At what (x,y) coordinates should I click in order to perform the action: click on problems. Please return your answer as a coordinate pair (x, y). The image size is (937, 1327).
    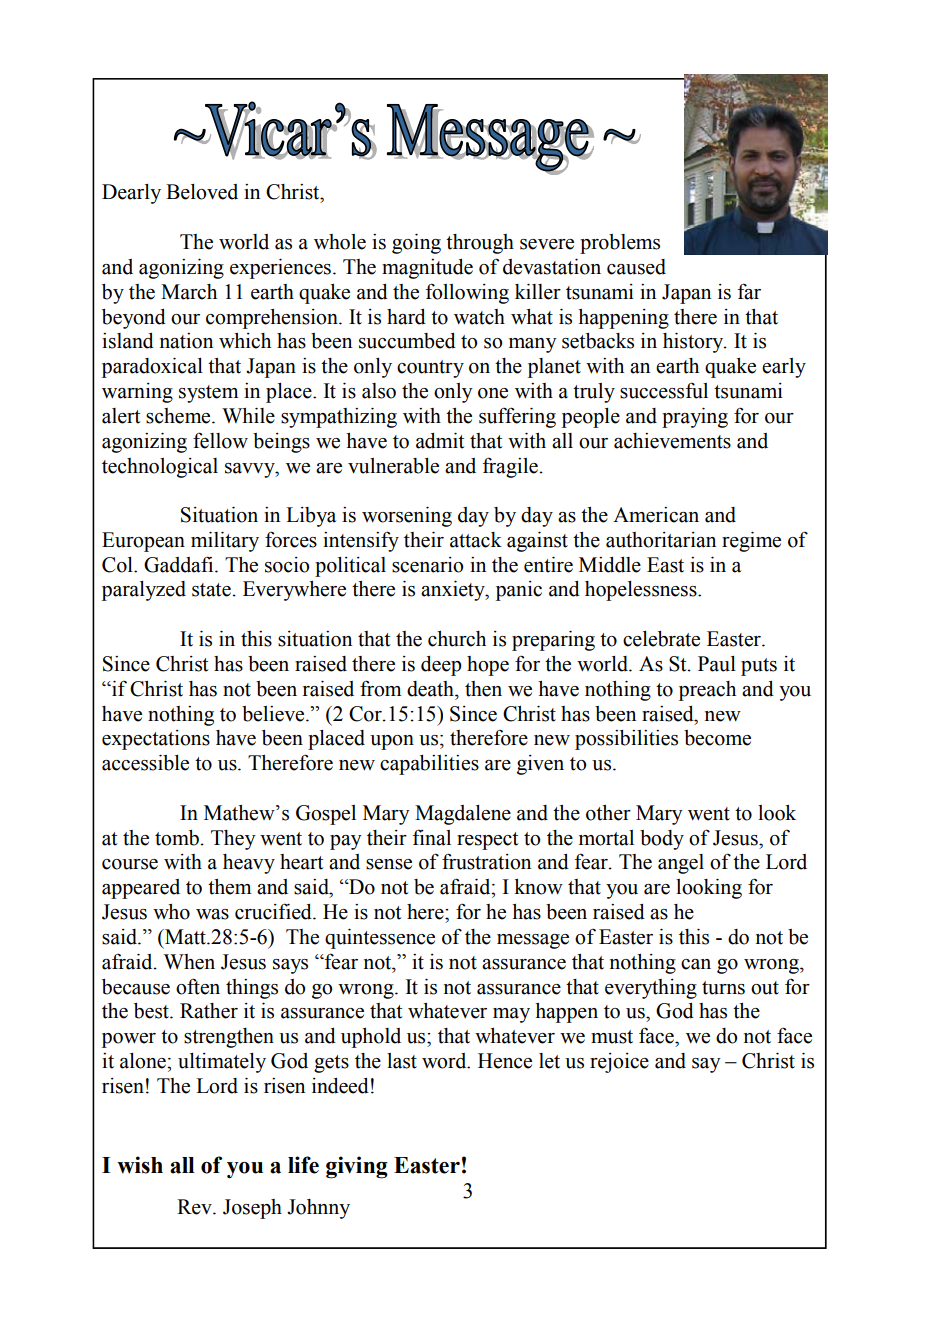
    Looking at the image, I should click on (620, 244).
